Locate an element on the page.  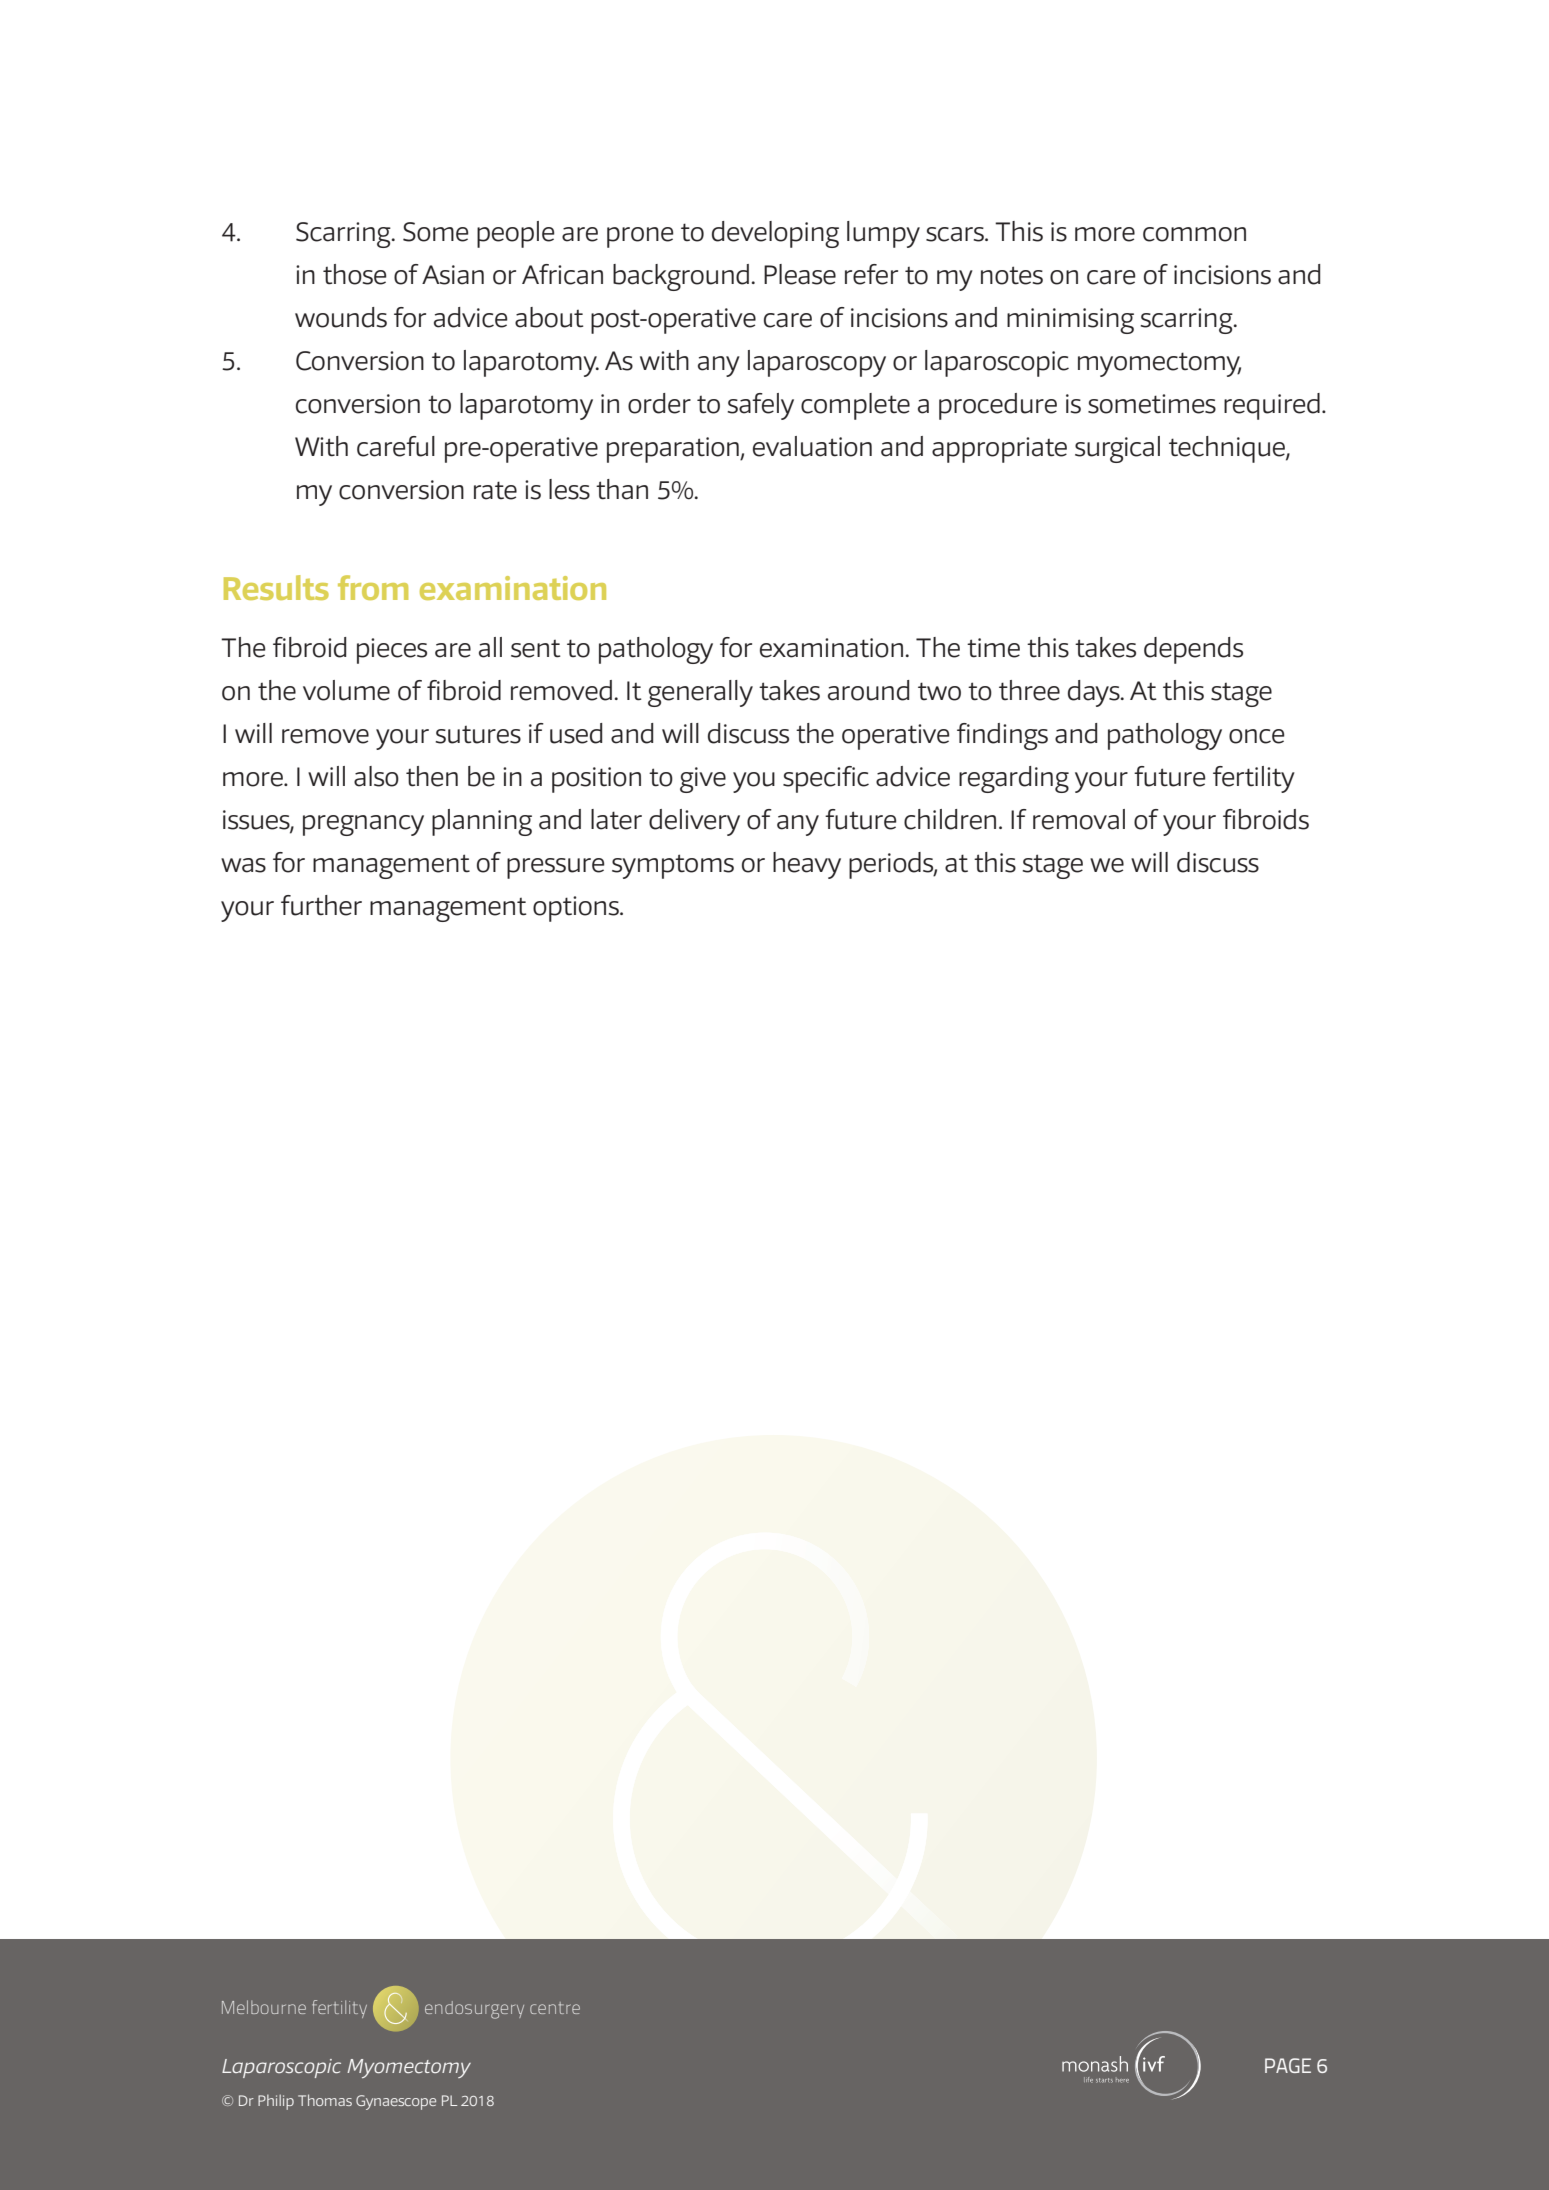
Thomas is located at coordinates (325, 2100).
